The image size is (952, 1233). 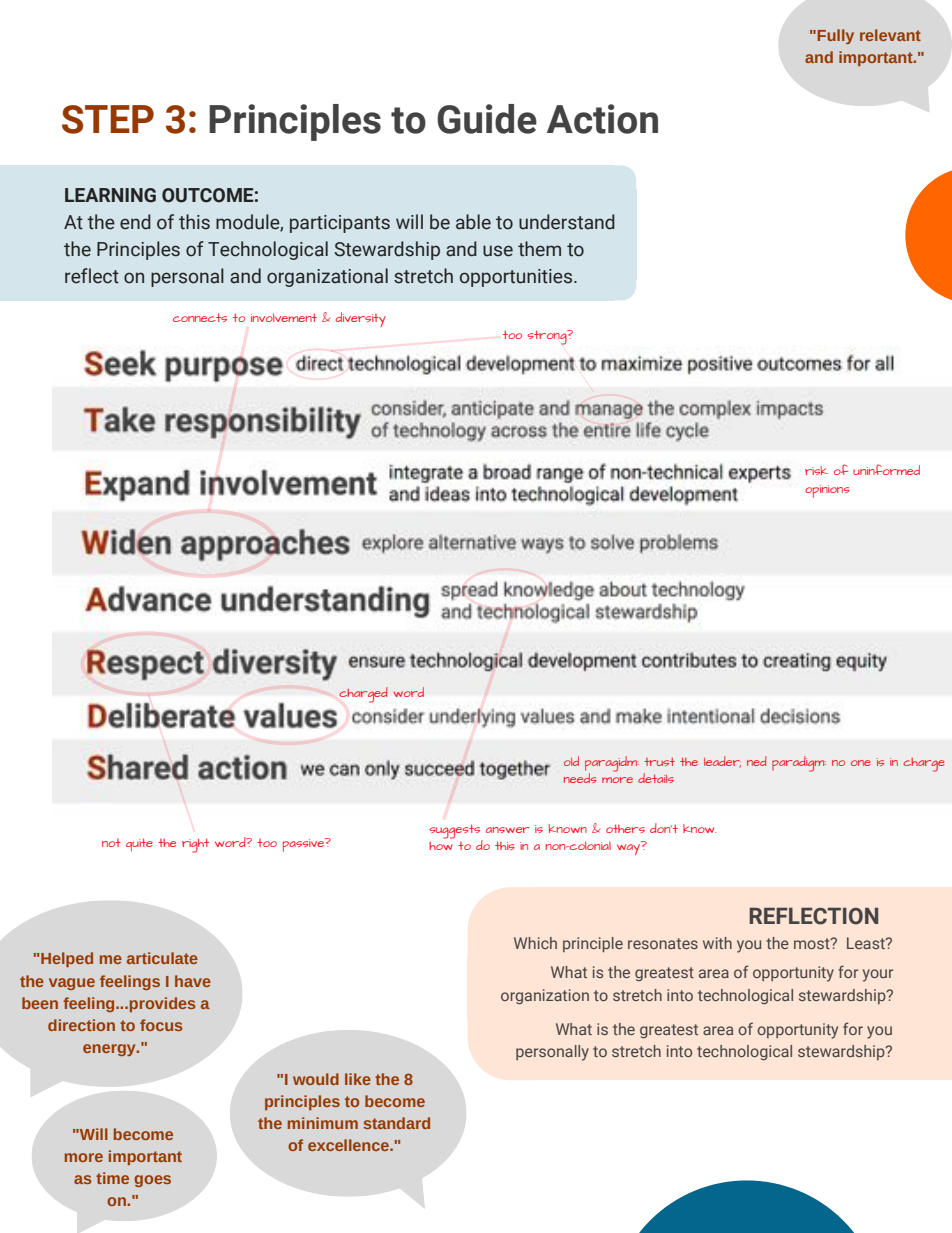 I want to click on opinions, so click(x=827, y=491).
